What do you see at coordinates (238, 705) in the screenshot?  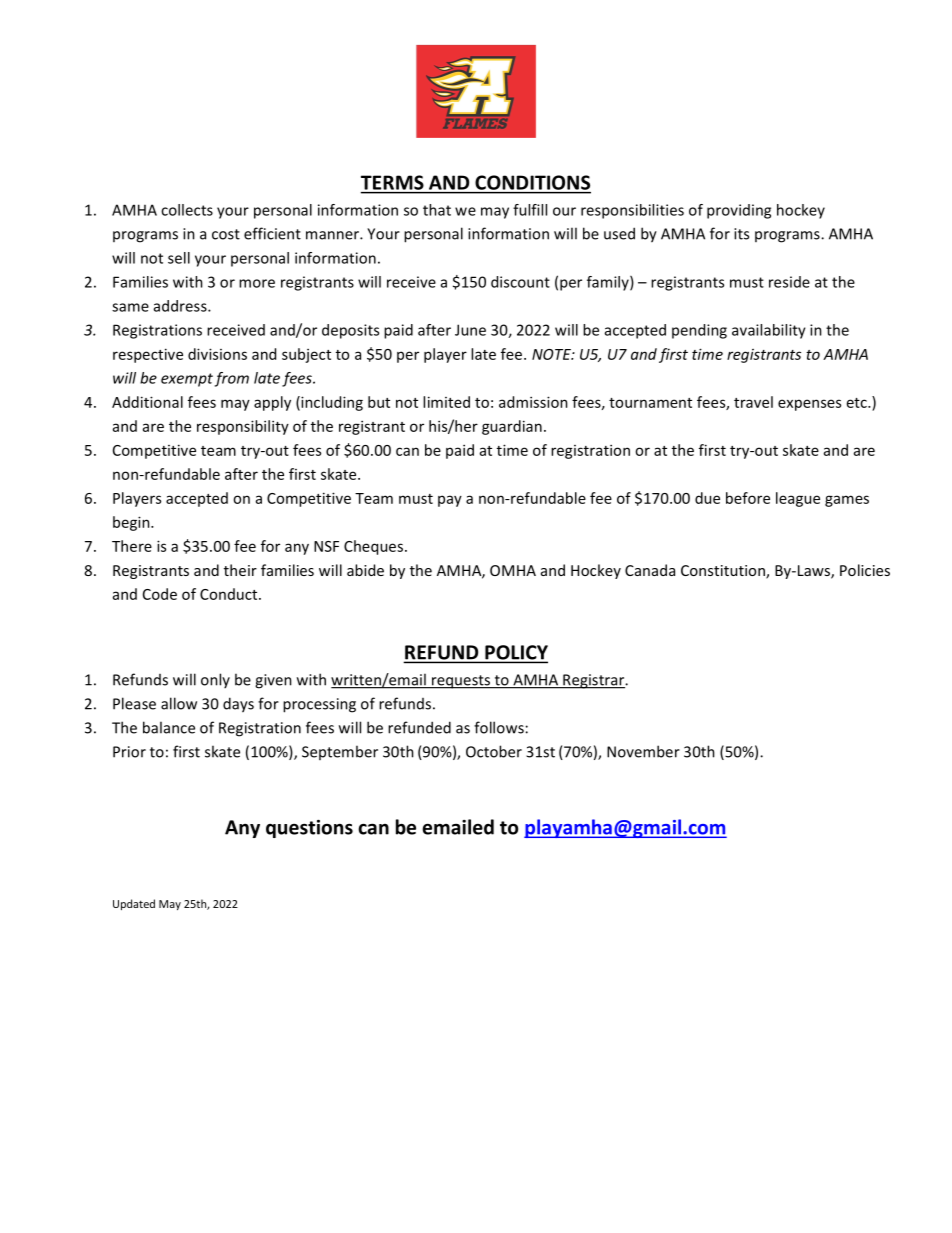 I see `days` at bounding box center [238, 705].
